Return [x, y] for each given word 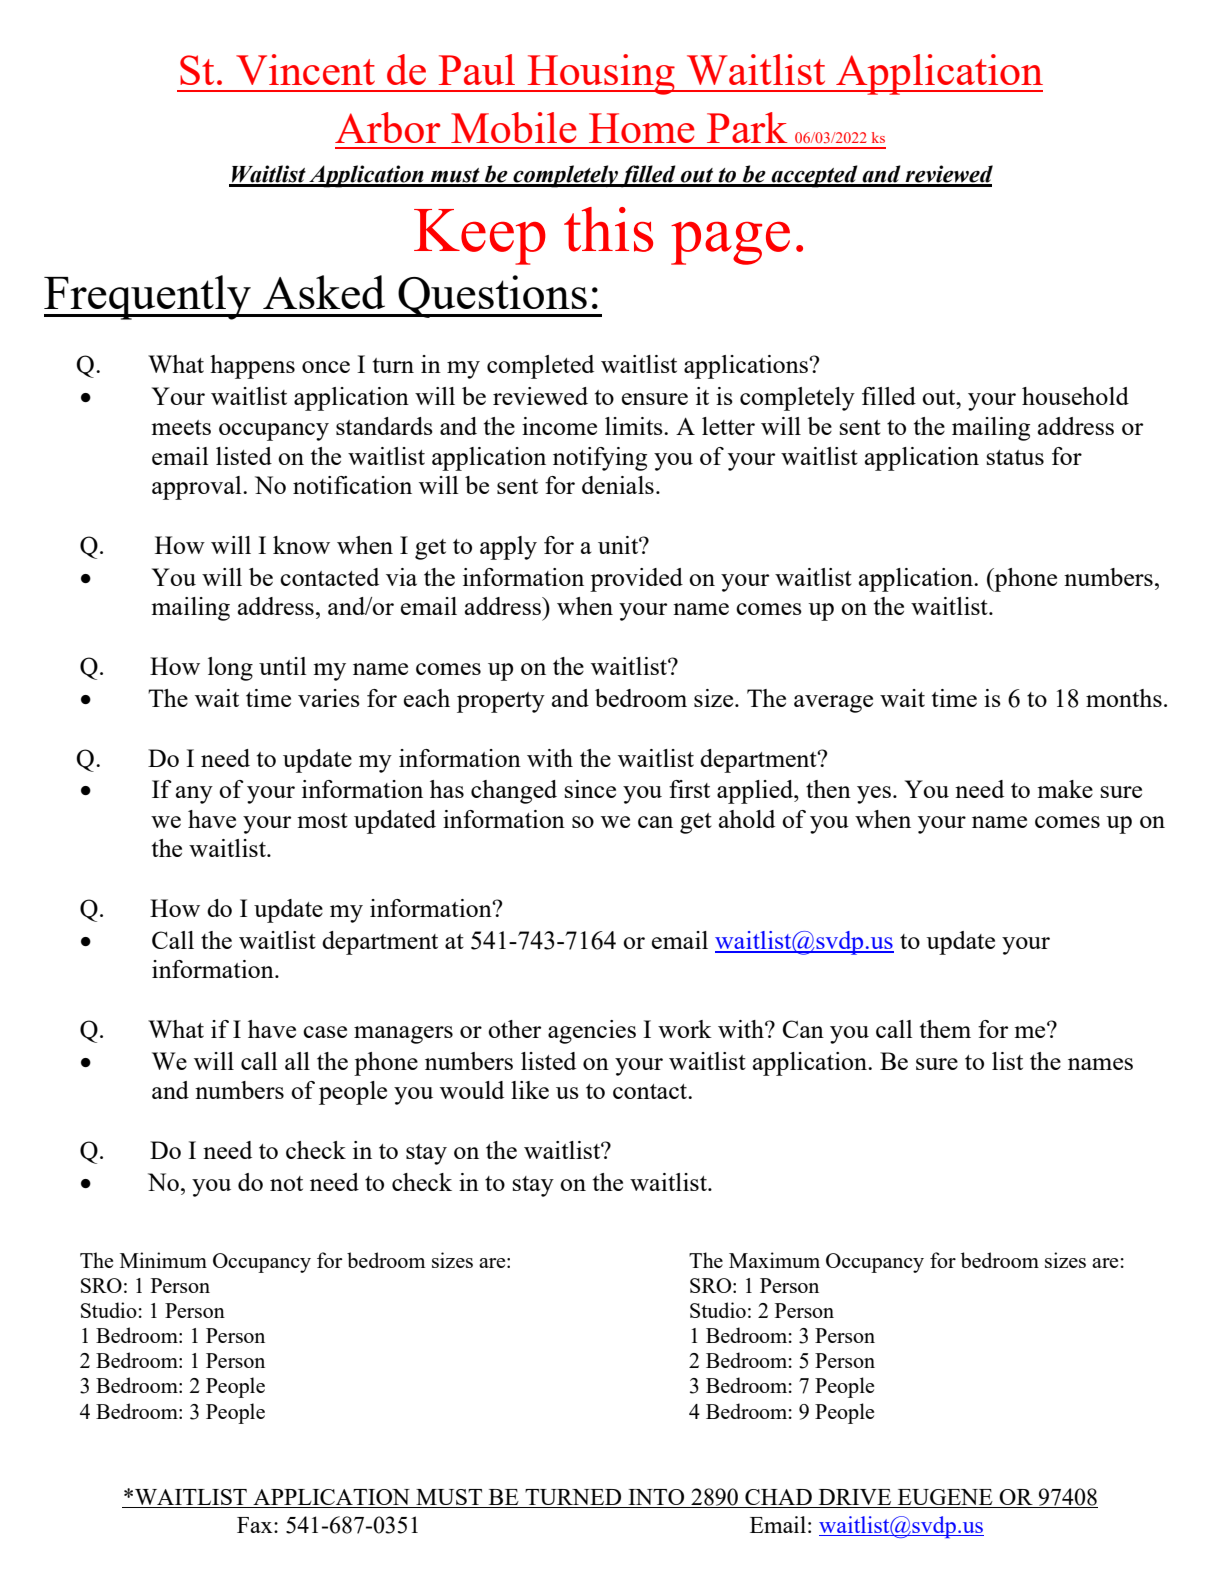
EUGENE [945, 1498]
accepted [814, 176]
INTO [656, 1498]
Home [642, 128]
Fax [256, 1525]
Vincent [305, 69]
